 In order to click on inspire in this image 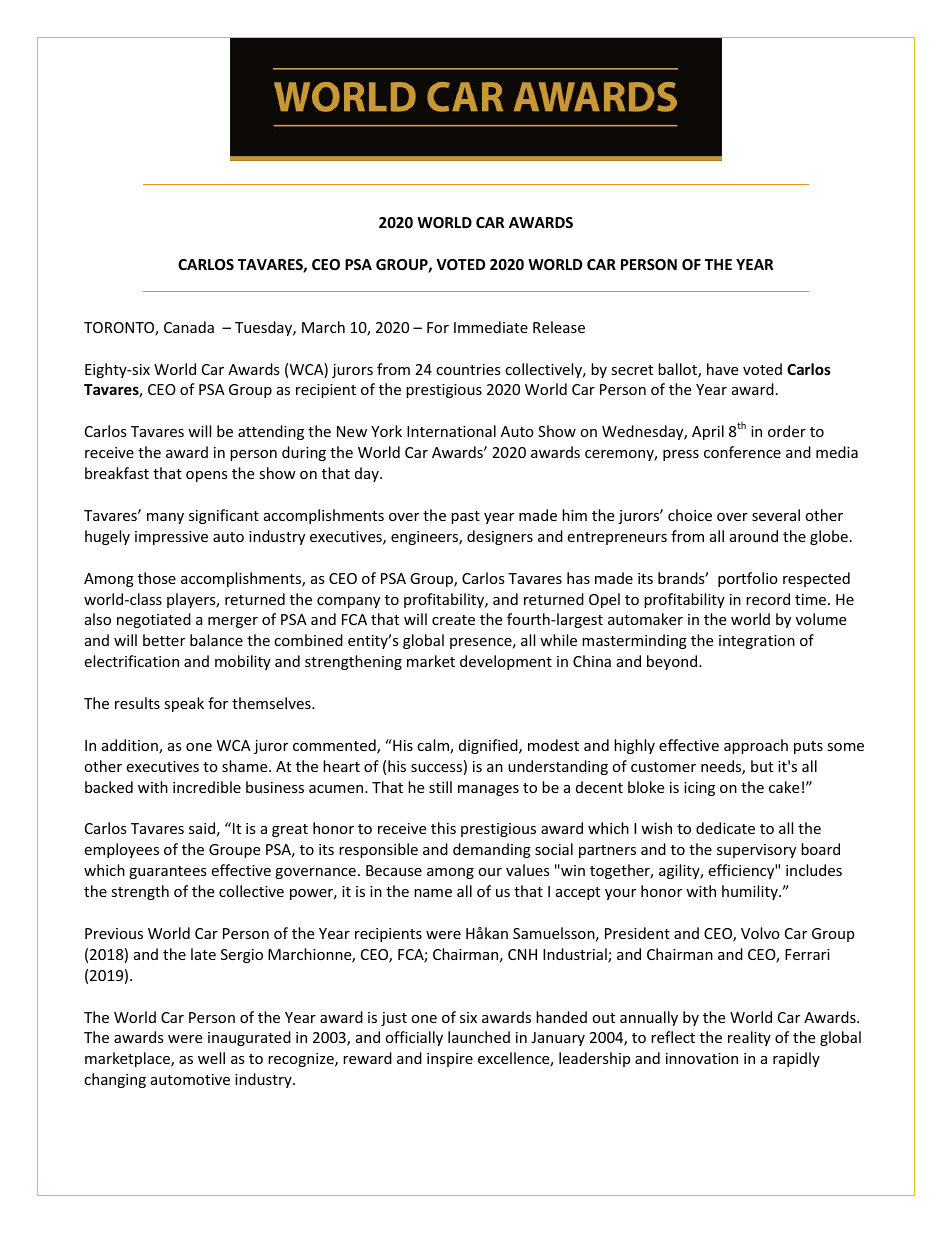, I will do `click(450, 1060)`.
